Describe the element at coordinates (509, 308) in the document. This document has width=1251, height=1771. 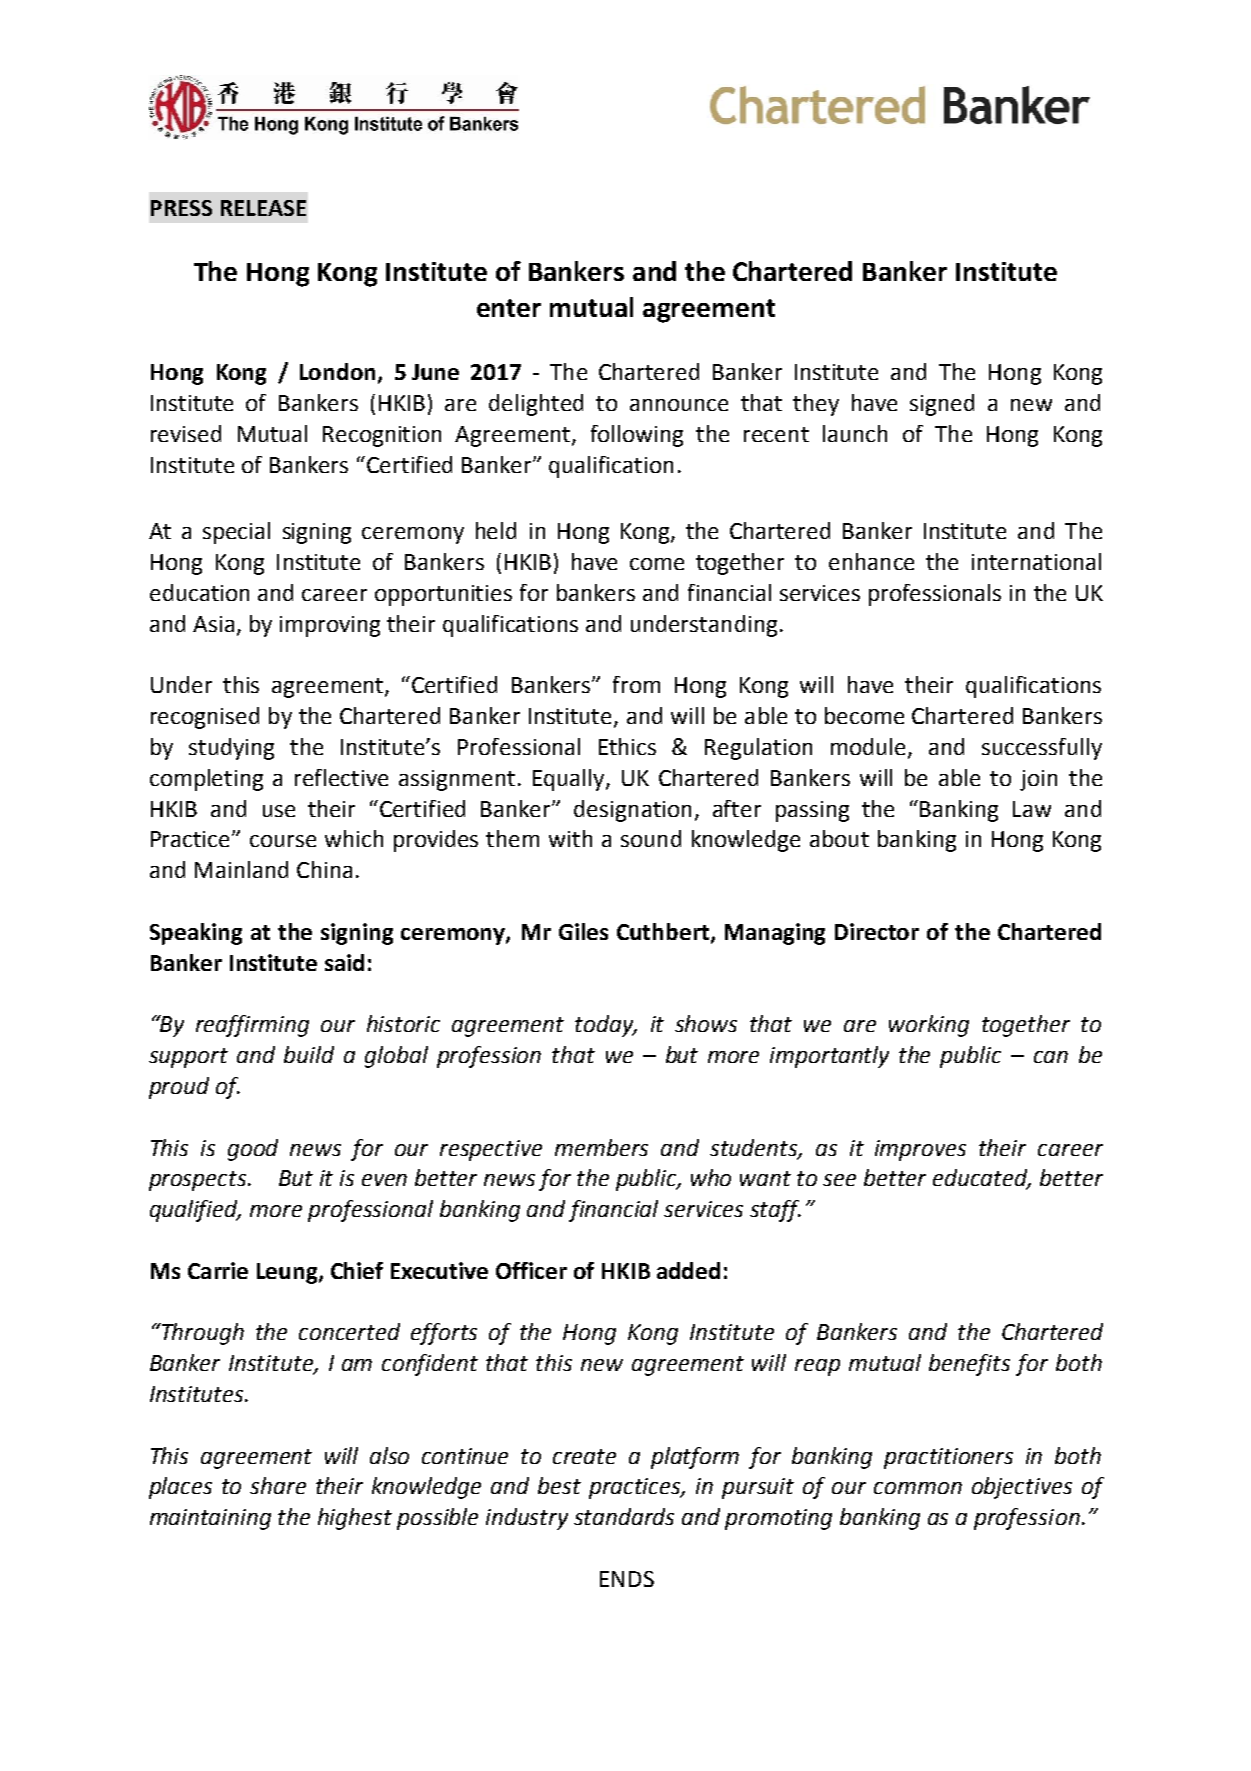
I see `enter` at that location.
